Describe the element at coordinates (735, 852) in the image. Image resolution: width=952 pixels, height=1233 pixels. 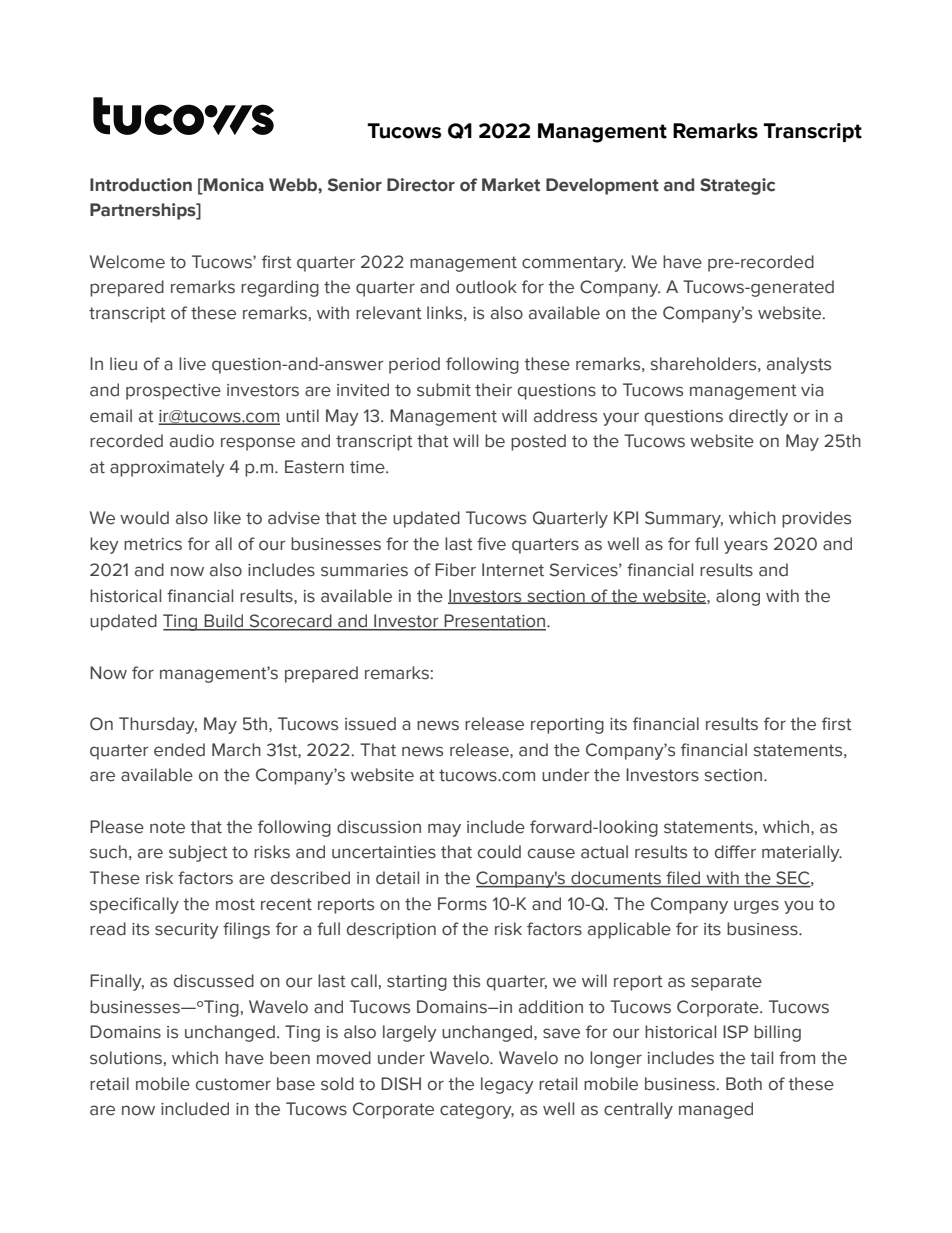
I see `differ` at that location.
